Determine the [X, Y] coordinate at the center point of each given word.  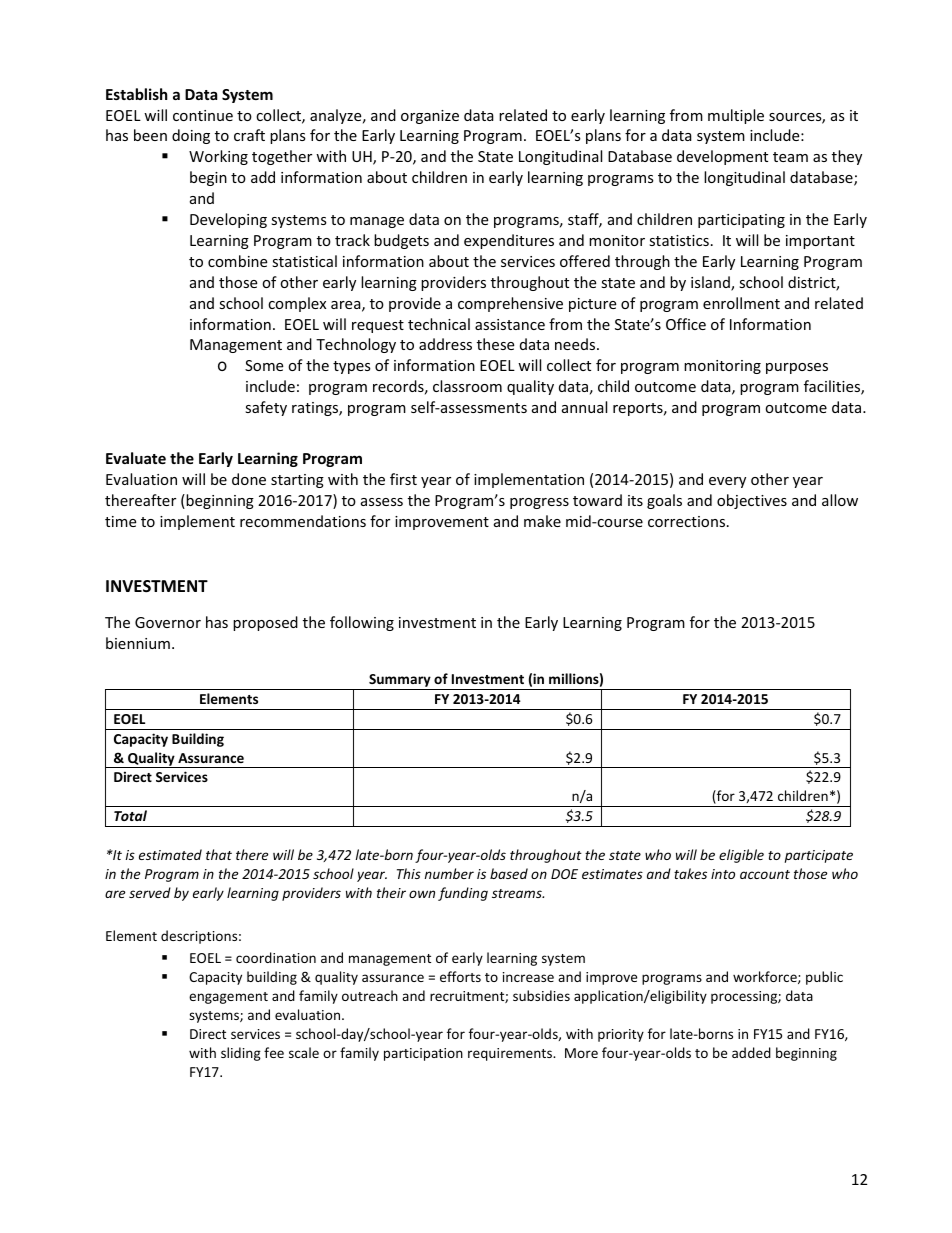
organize [430, 117]
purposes [797, 368]
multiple [736, 116]
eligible [741, 856]
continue [203, 115]
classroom [467, 386]
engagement [228, 998]
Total [130, 815]
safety [266, 408]
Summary [400, 682]
